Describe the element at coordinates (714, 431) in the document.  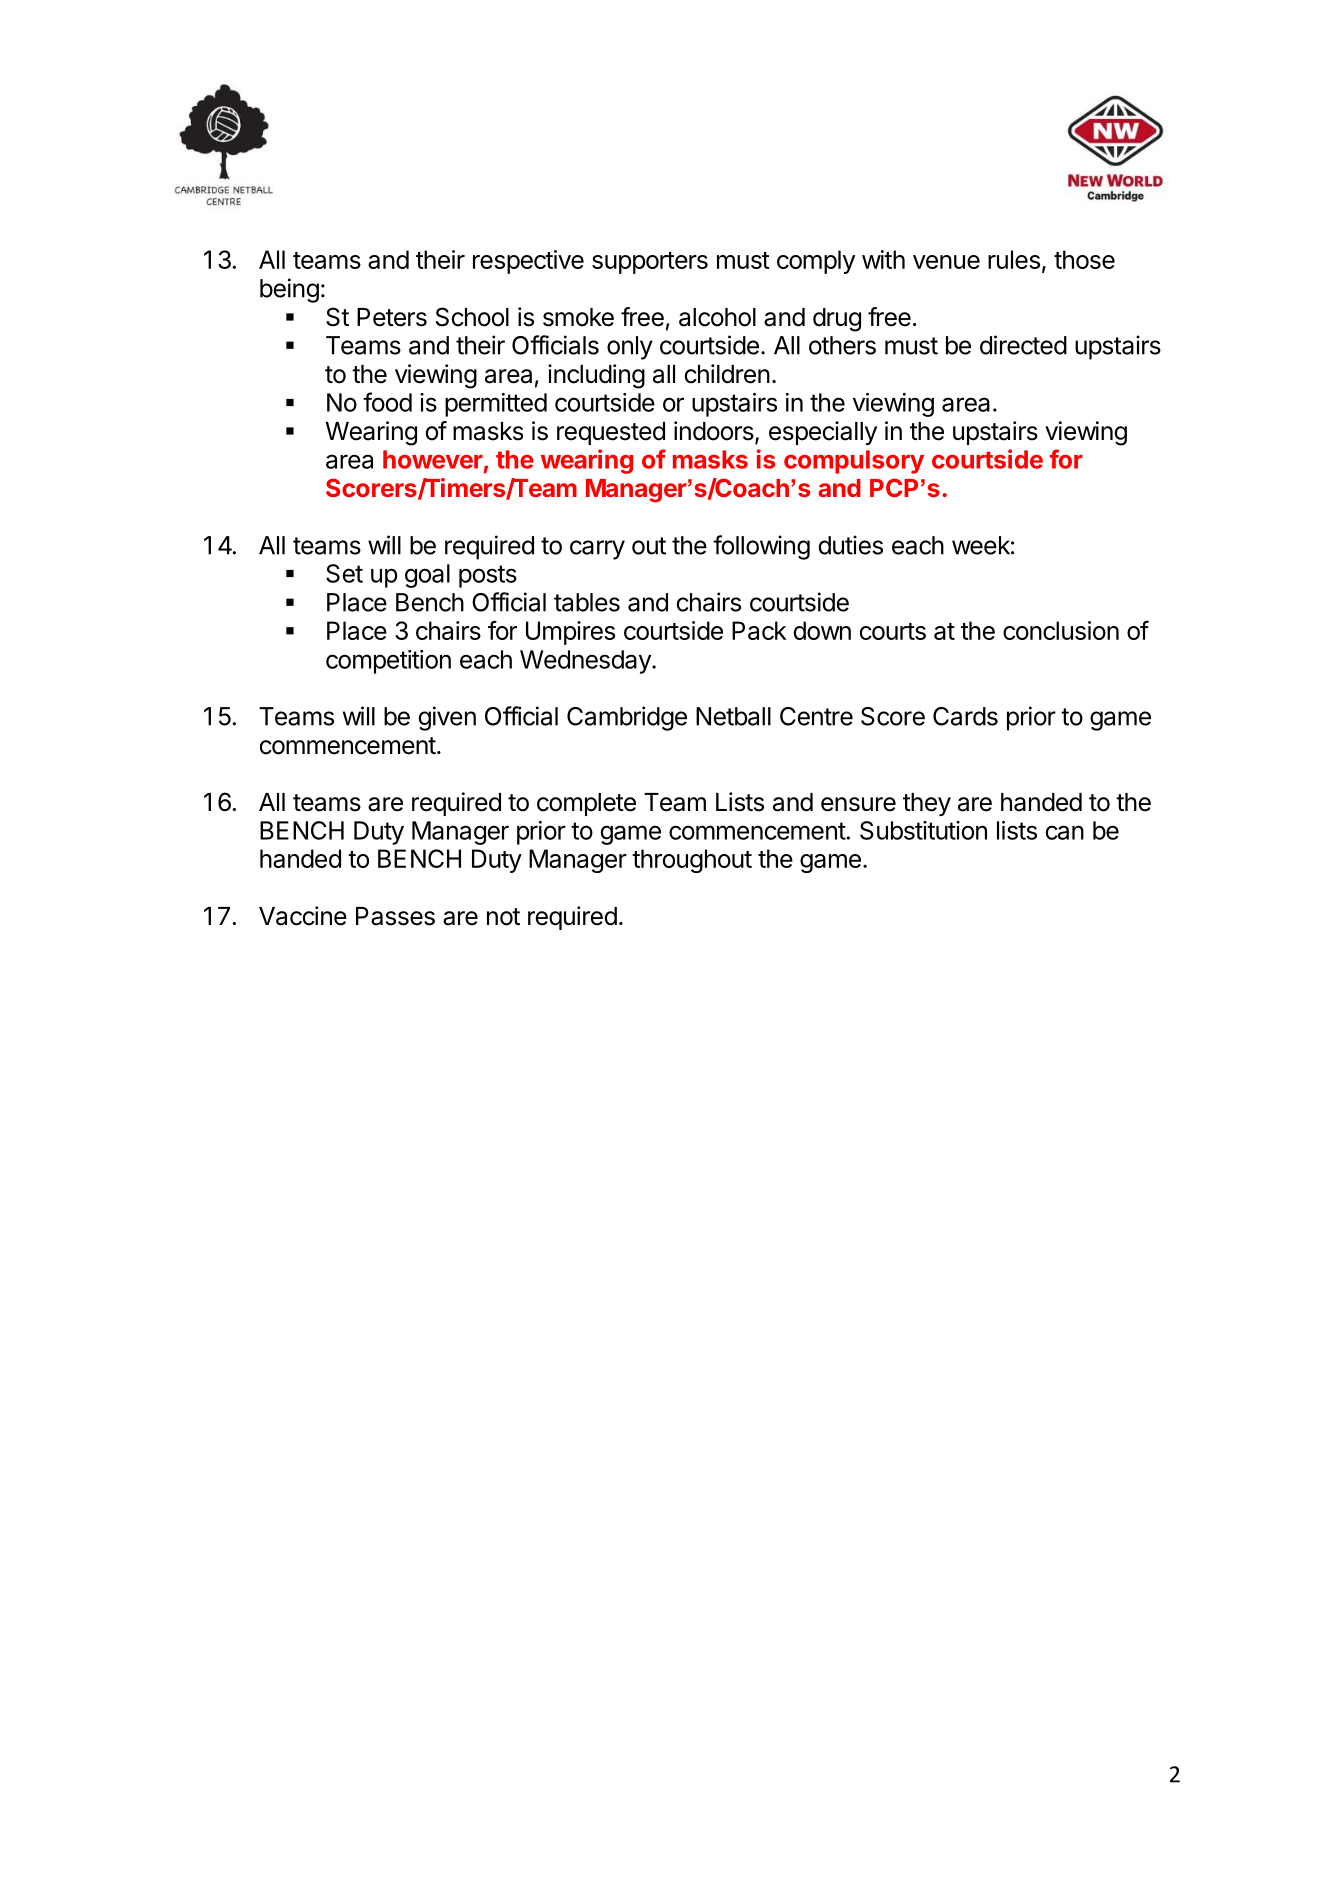
I see `indoors` at that location.
